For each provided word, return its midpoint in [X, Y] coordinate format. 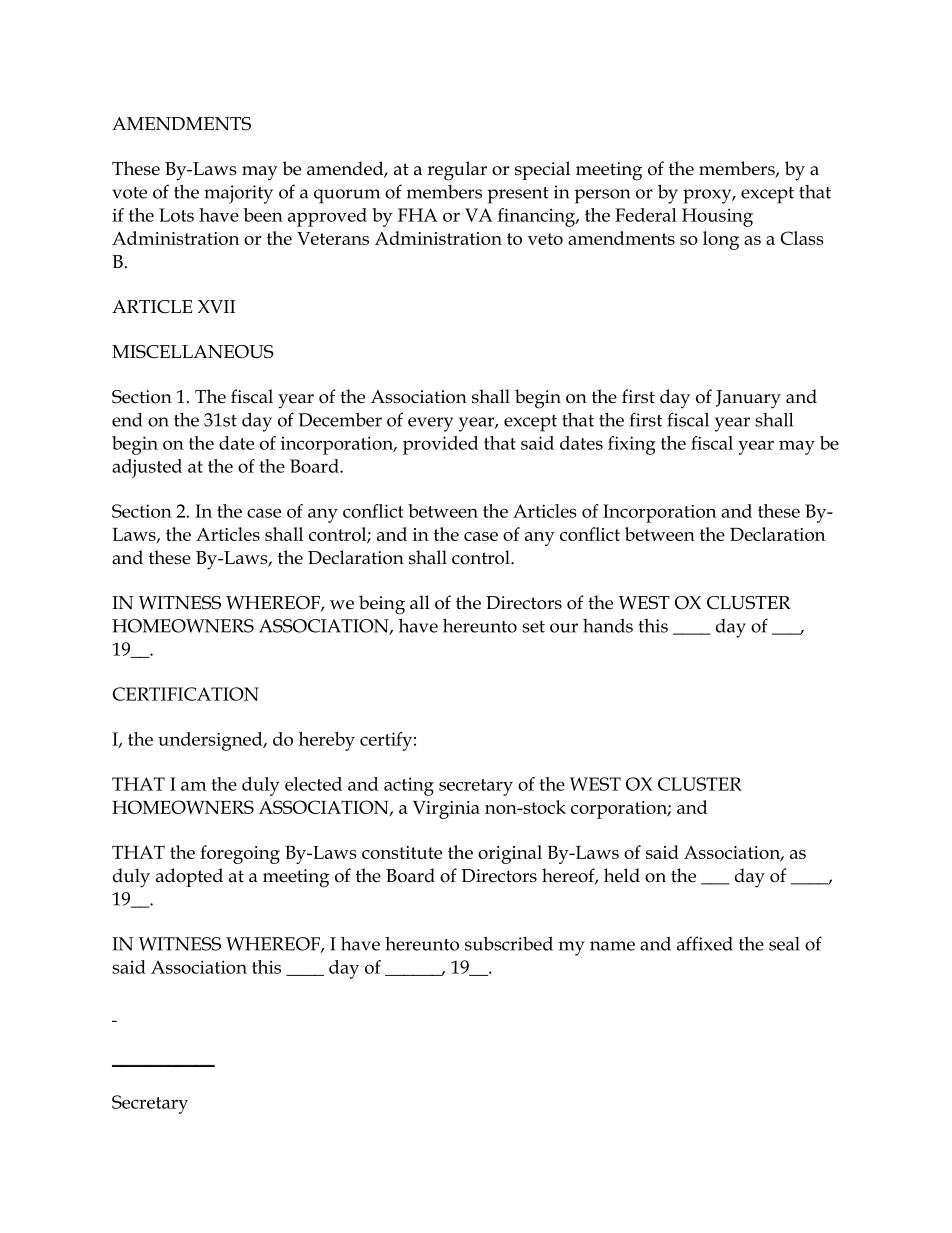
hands [608, 625]
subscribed [509, 943]
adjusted [147, 468]
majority [238, 194]
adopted [189, 877]
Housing [717, 217]
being [382, 605]
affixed [705, 943]
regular [457, 171]
